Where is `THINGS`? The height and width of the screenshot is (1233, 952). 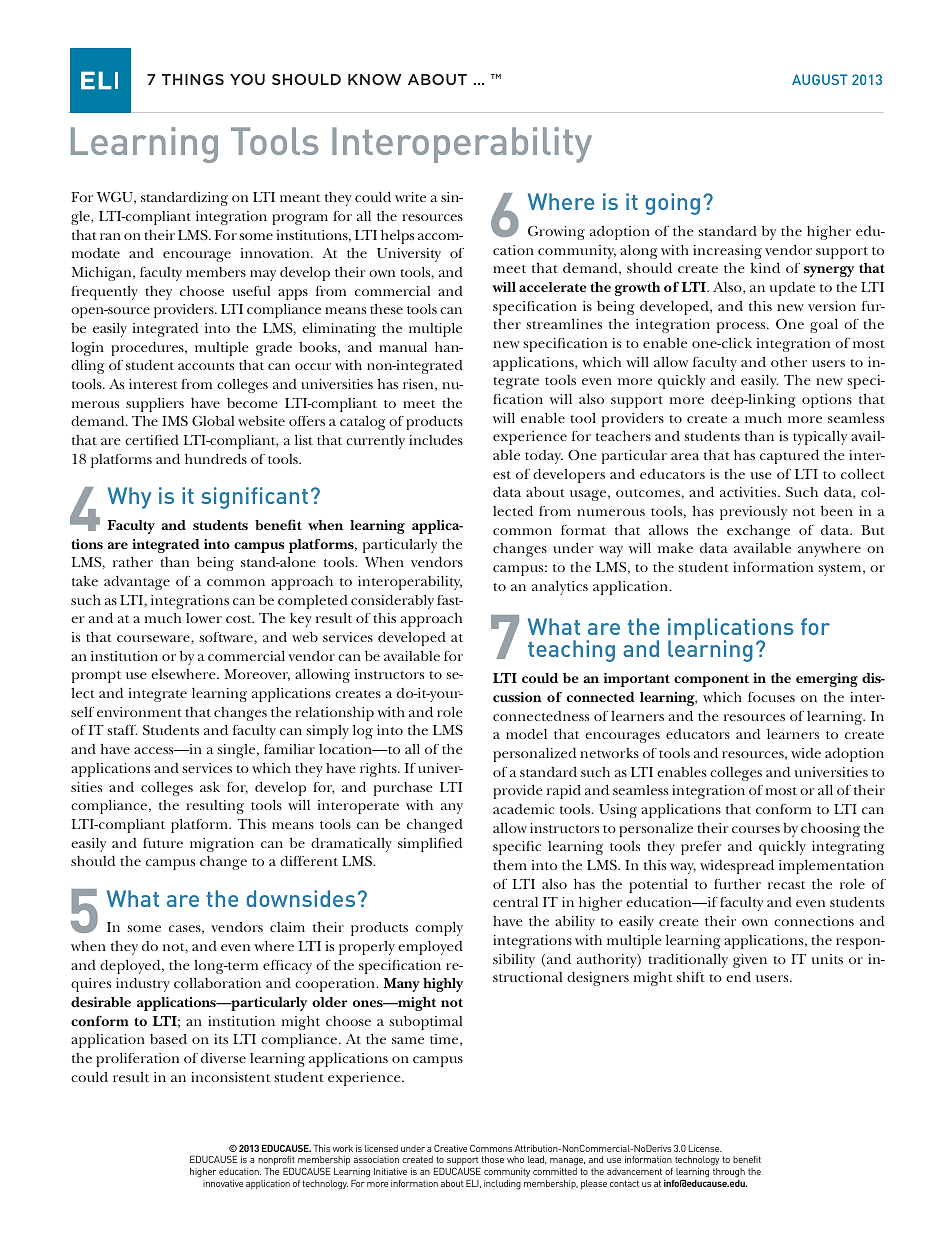 THINGS is located at coordinates (193, 79).
